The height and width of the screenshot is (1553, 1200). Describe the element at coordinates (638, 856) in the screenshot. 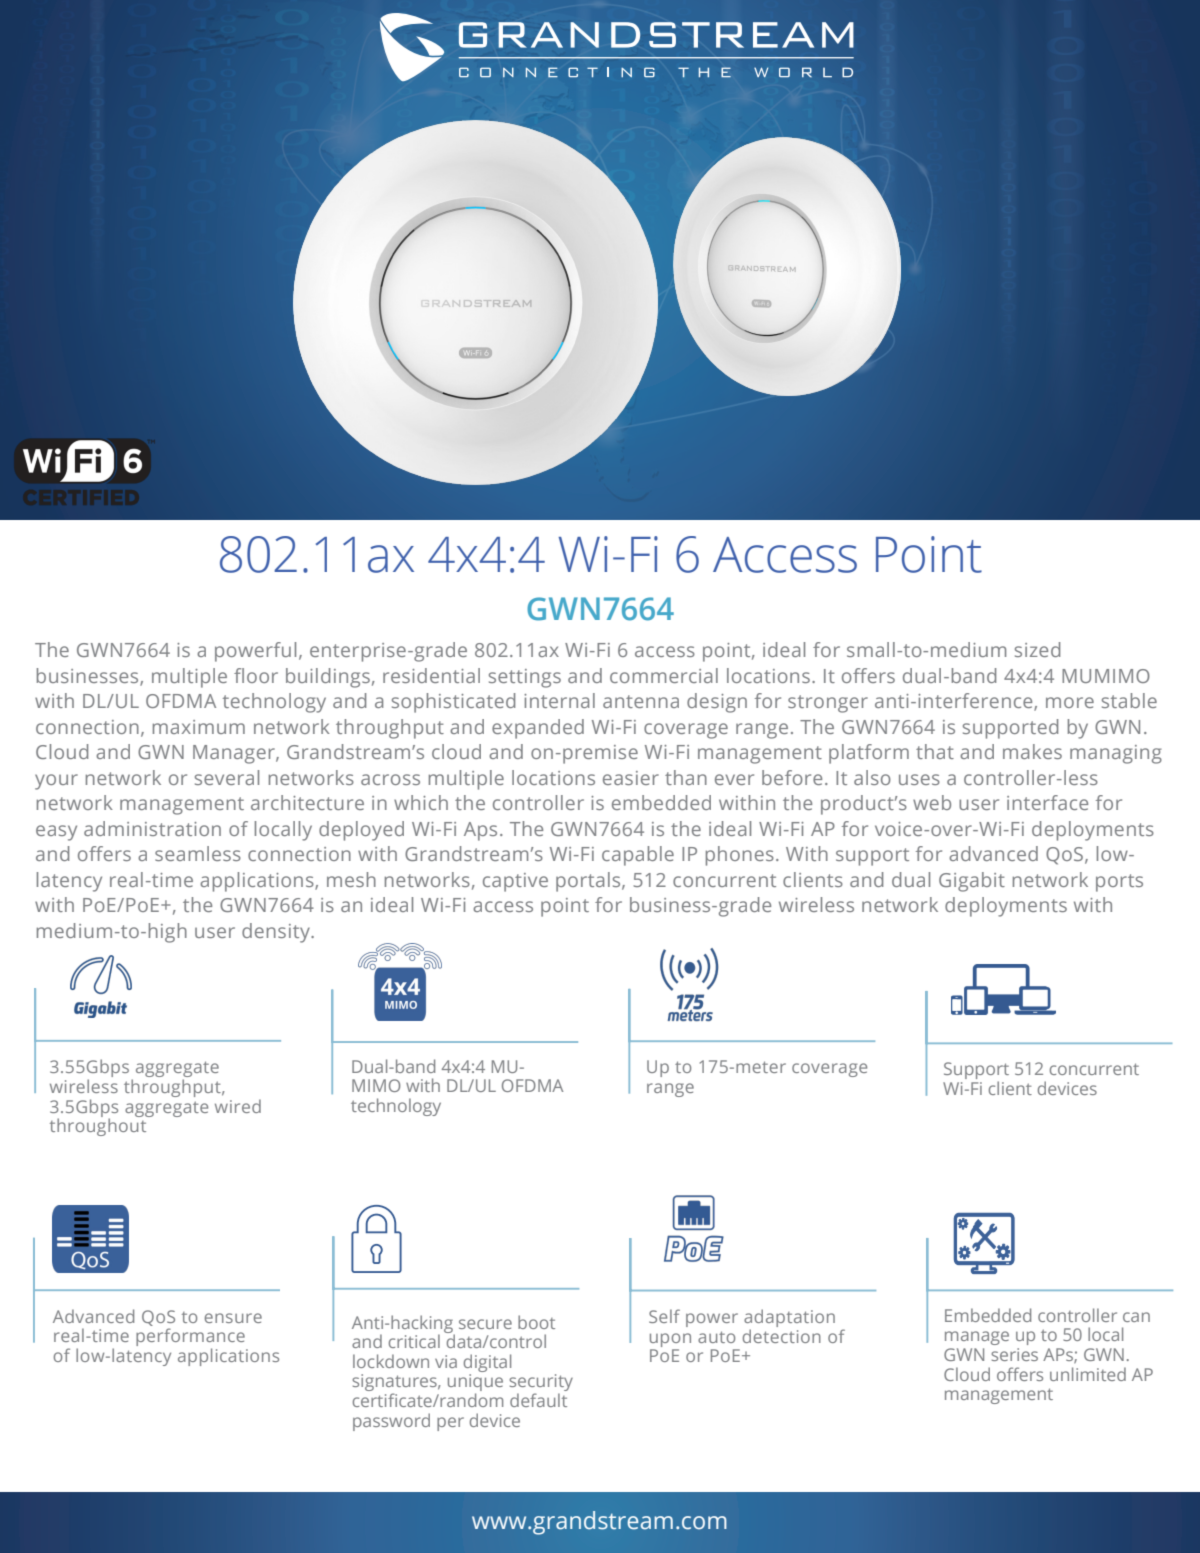

I see `capable` at that location.
